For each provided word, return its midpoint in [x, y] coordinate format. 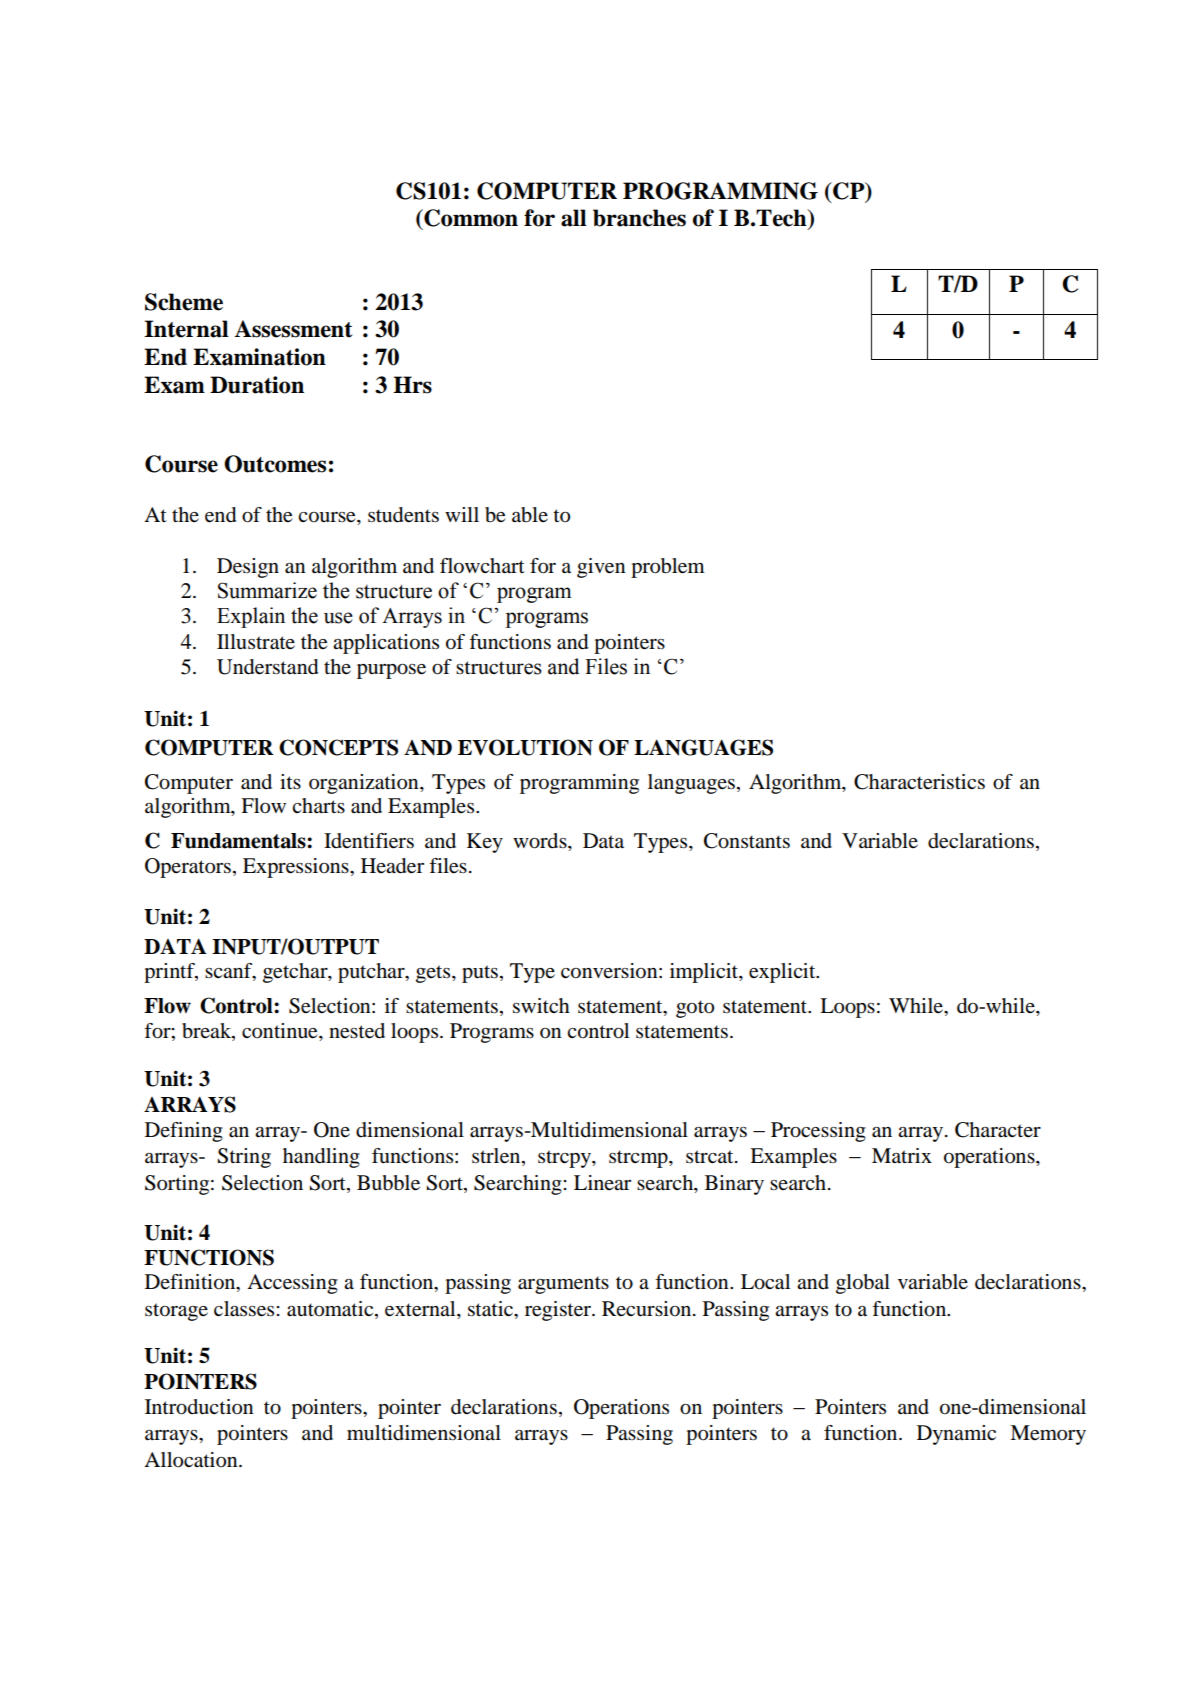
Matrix [902, 1155]
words [541, 841]
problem [668, 568]
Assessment [293, 329]
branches [639, 218]
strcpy [565, 1159]
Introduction [199, 1407]
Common [470, 218]
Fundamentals [239, 841]
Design [248, 568]
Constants [747, 841]
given [601, 568]
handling [321, 1158]
